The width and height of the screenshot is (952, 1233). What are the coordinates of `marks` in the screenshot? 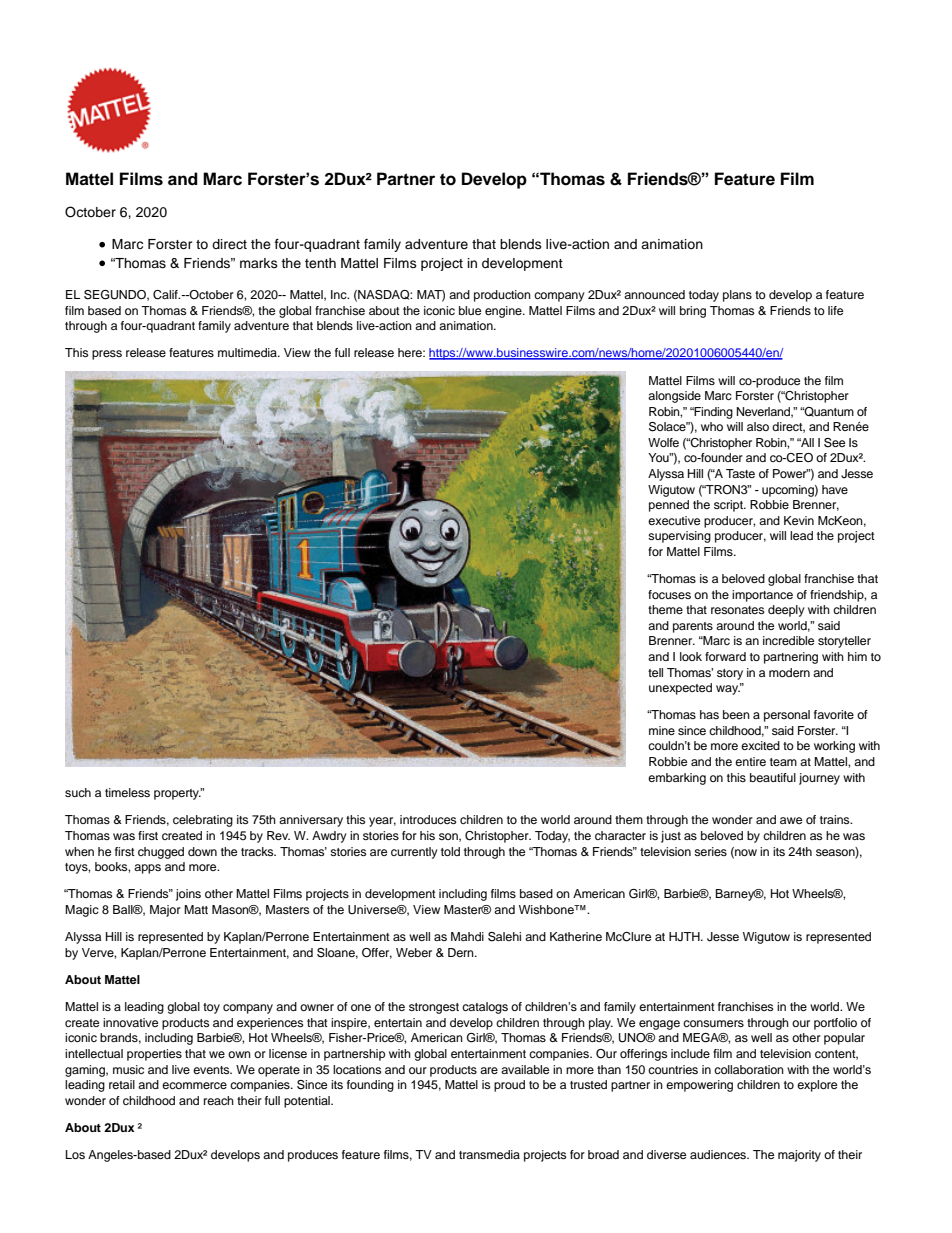 It's located at (259, 263).
